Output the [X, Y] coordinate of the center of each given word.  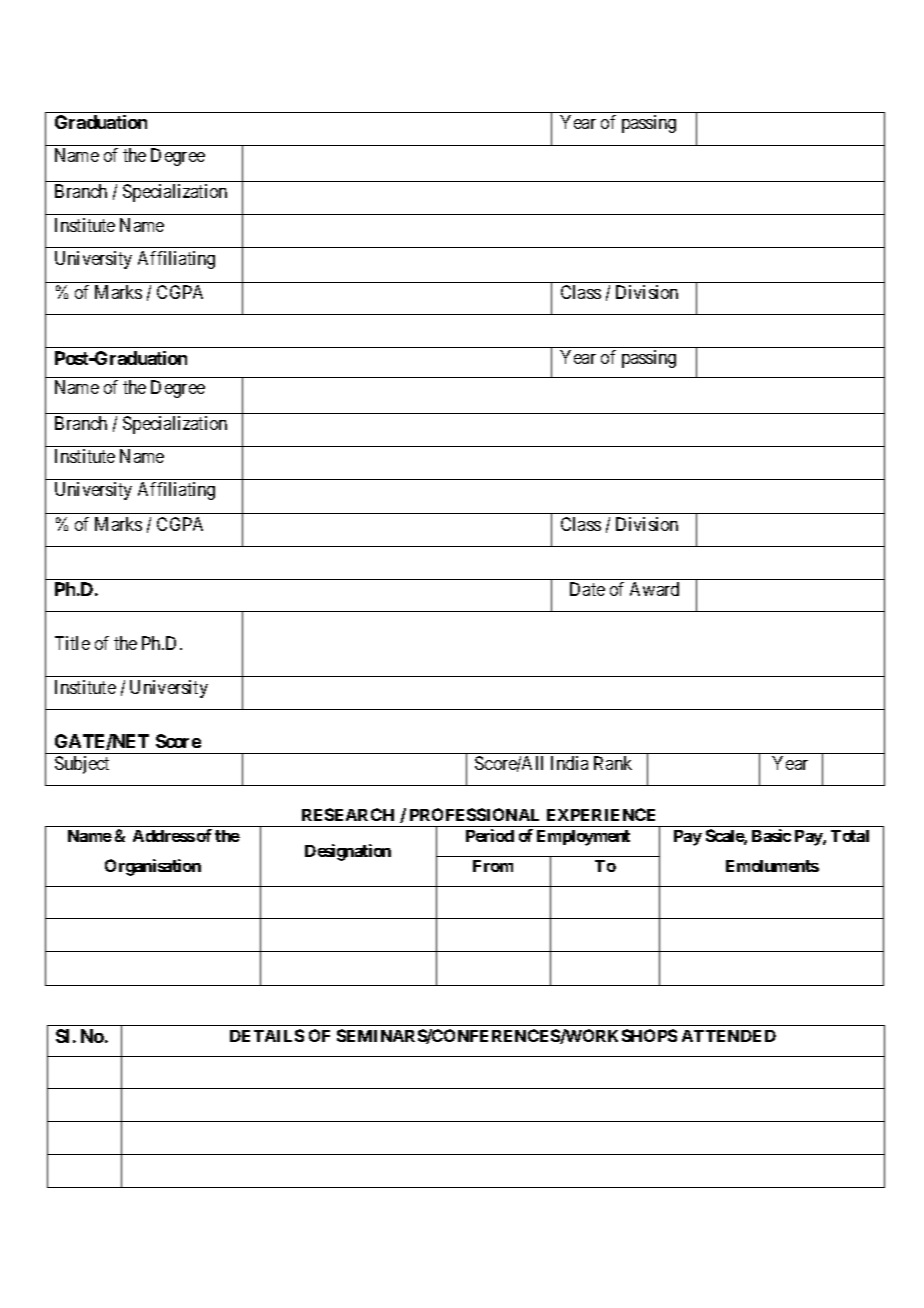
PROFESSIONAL [474, 814]
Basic [771, 835]
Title [72, 643]
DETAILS [267, 1035]
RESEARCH [348, 814]
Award [654, 589]
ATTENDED [729, 1036]
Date [587, 589]
